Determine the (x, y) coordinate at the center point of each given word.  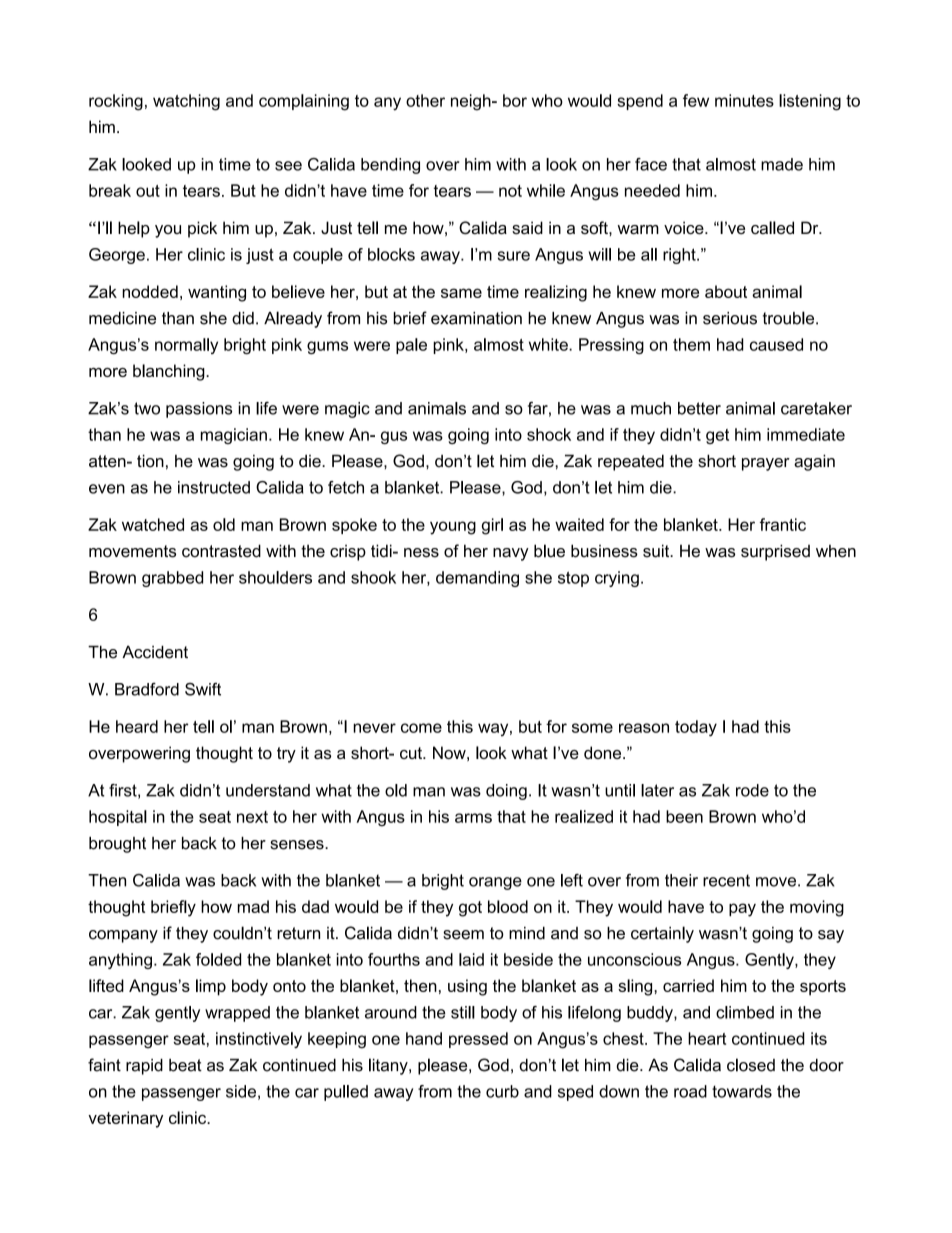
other (425, 100)
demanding (477, 579)
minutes (744, 100)
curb (502, 1091)
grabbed (172, 579)
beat (185, 1065)
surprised (775, 552)
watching (186, 102)
